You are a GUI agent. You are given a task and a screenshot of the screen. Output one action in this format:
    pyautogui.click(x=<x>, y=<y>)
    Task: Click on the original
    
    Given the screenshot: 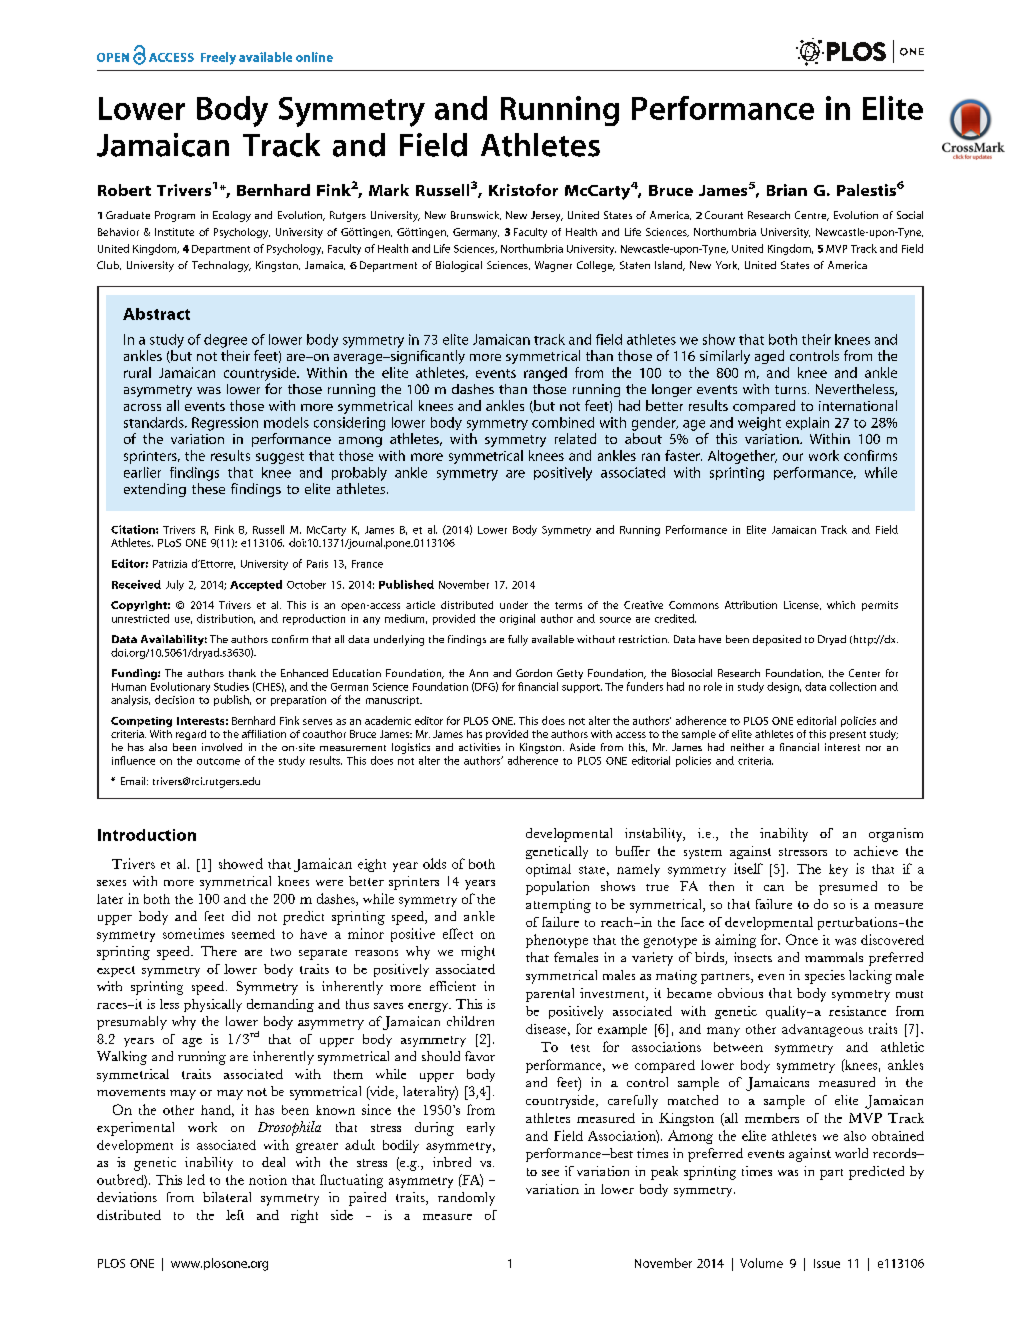 What is the action you would take?
    pyautogui.click(x=517, y=619)
